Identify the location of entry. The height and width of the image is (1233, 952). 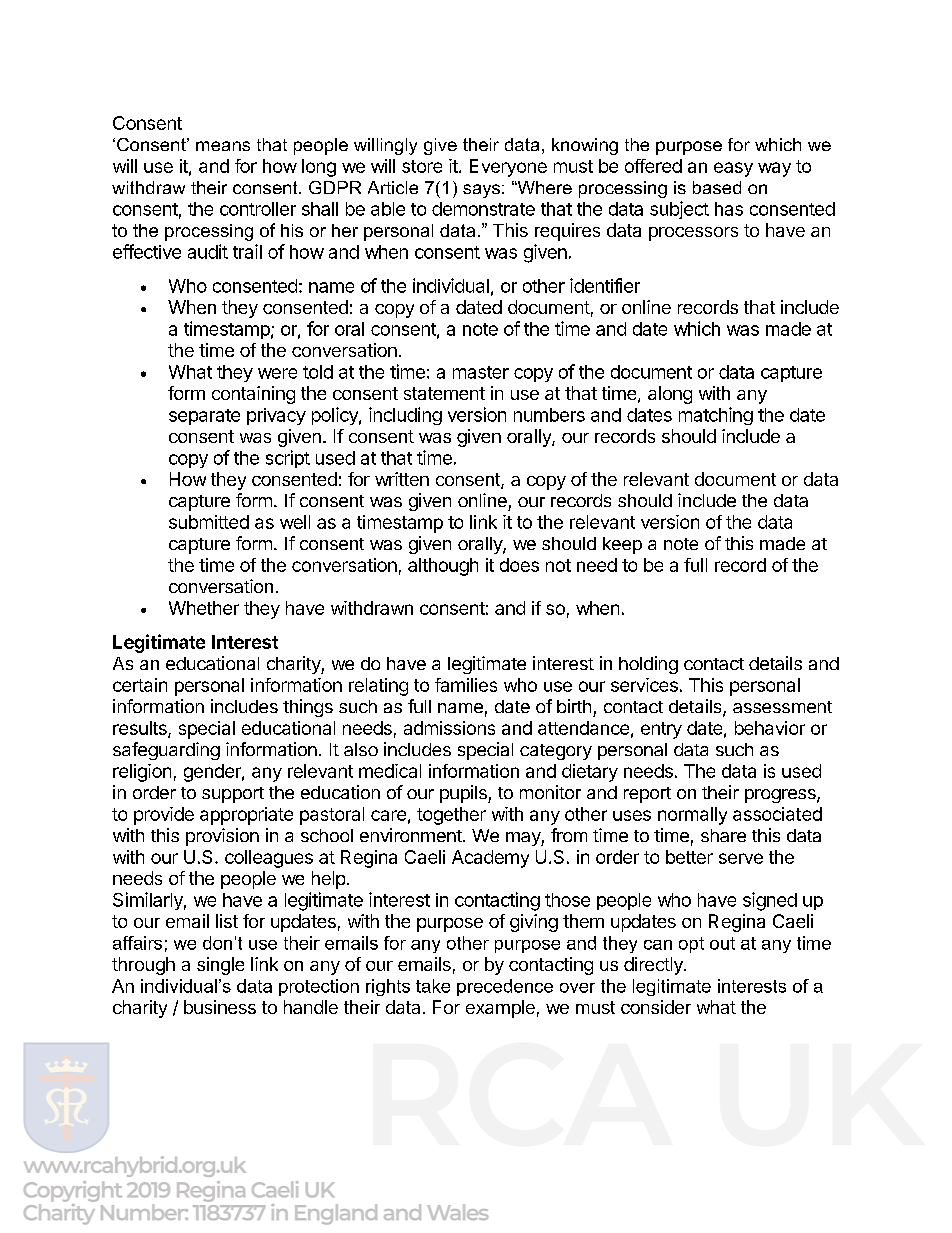
(661, 730).
